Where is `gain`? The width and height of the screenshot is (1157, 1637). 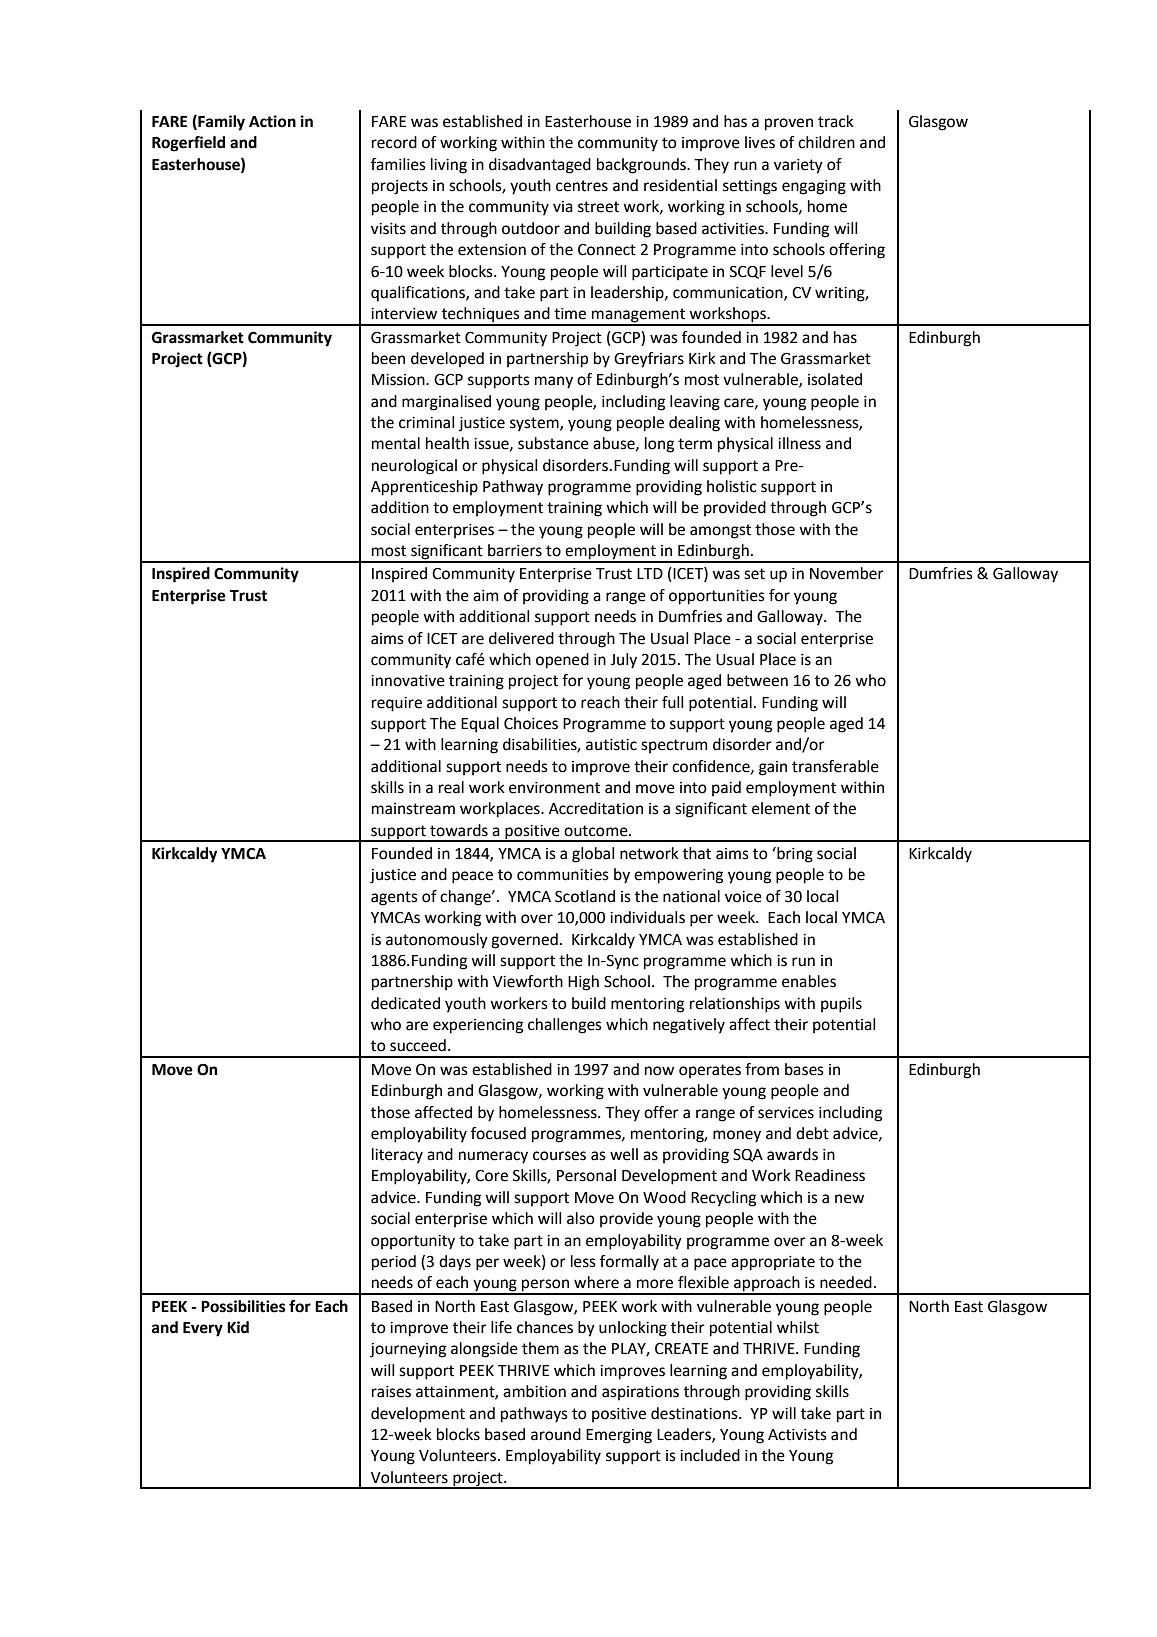
gain is located at coordinates (773, 768).
